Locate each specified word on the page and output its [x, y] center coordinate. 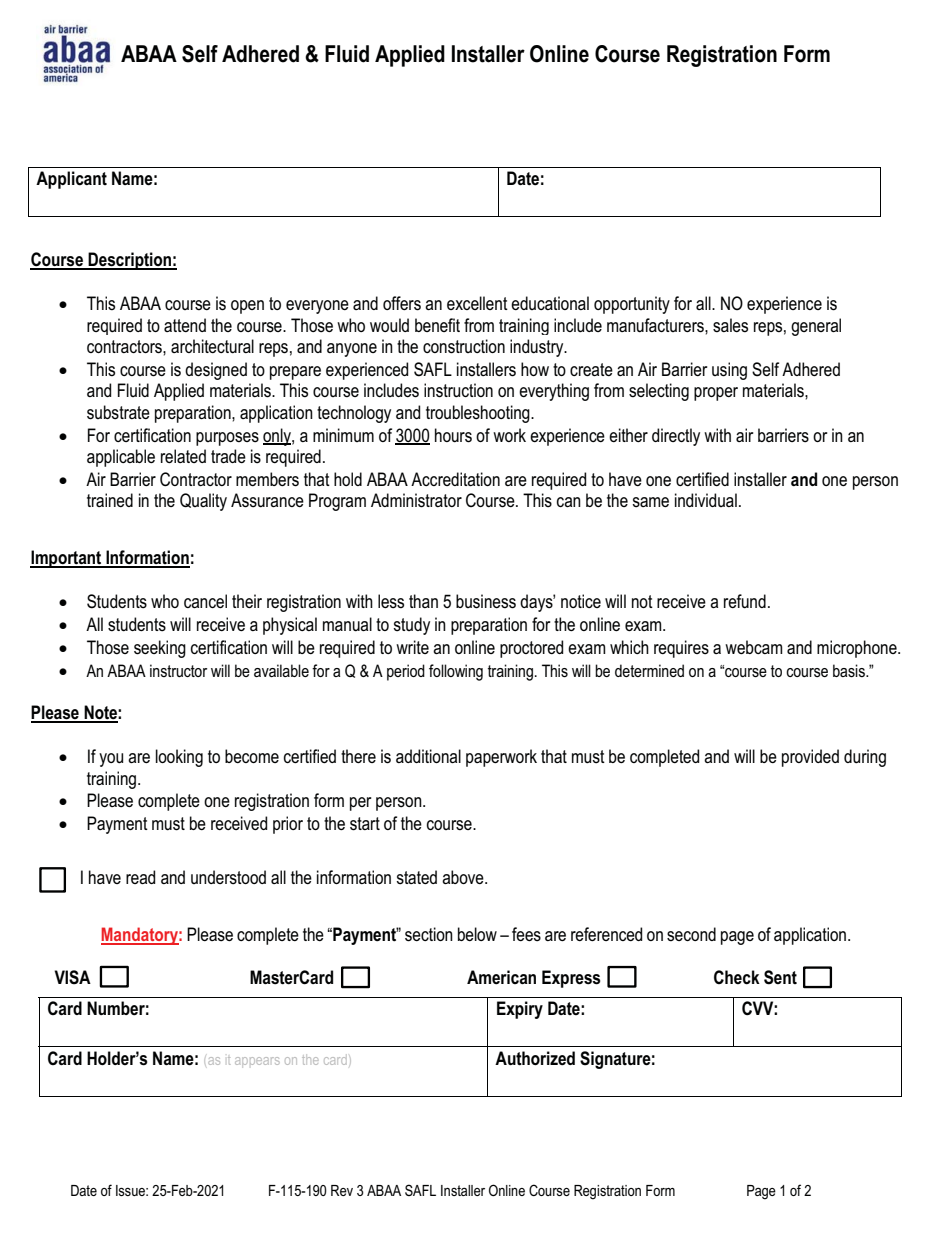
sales [730, 325]
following [456, 672]
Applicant [71, 180]
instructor [178, 670]
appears [257, 1061]
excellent [477, 303]
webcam [753, 647]
